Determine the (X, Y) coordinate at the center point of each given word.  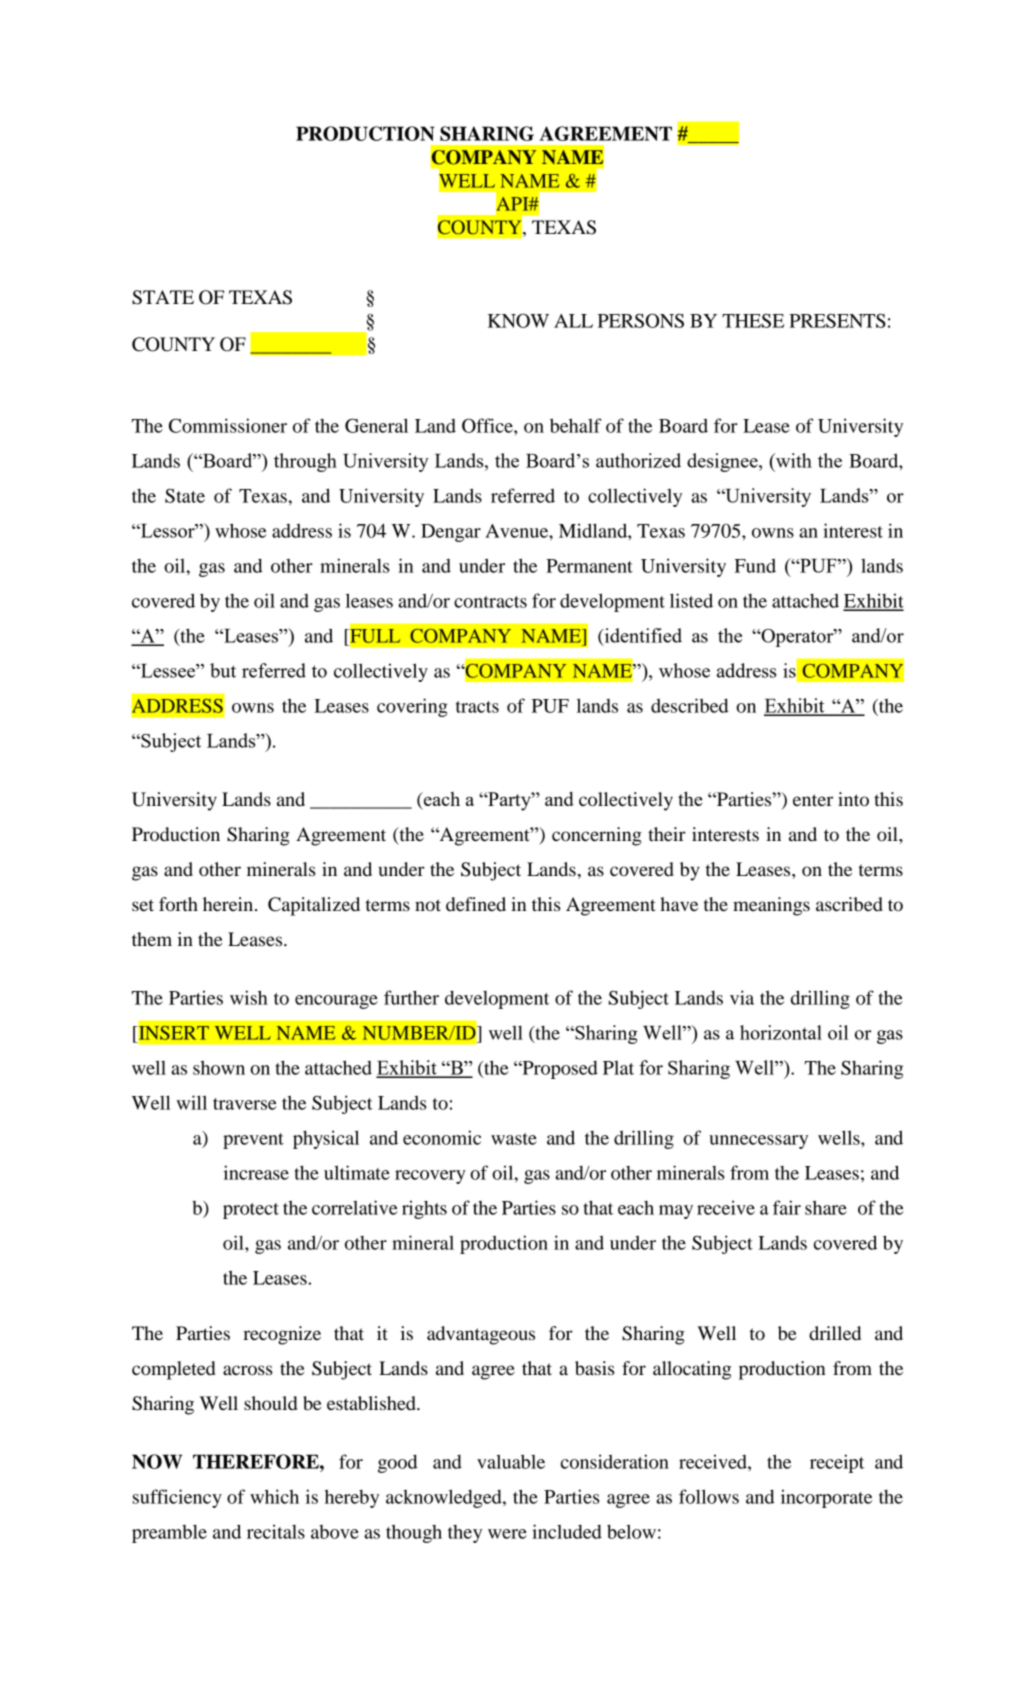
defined (476, 904)
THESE (753, 321)
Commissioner (228, 425)
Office (488, 425)
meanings (771, 906)
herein (229, 904)
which (274, 1496)
